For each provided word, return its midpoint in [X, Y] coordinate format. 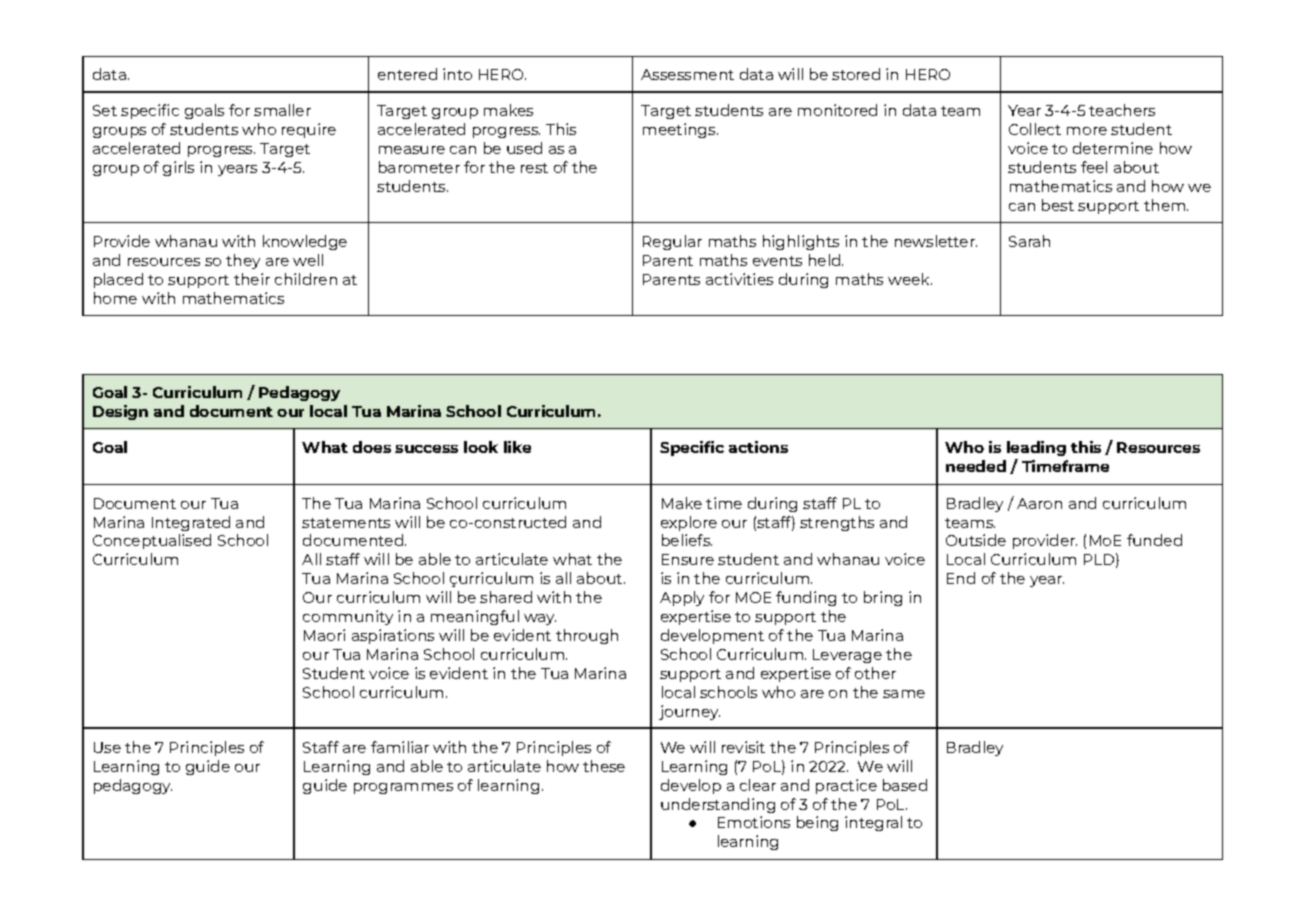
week [910, 279]
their [252, 279]
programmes [403, 788]
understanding [718, 805]
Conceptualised [152, 541]
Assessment [687, 74]
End [961, 578]
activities [739, 279]
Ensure [688, 559]
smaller [282, 110]
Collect [1035, 129]
